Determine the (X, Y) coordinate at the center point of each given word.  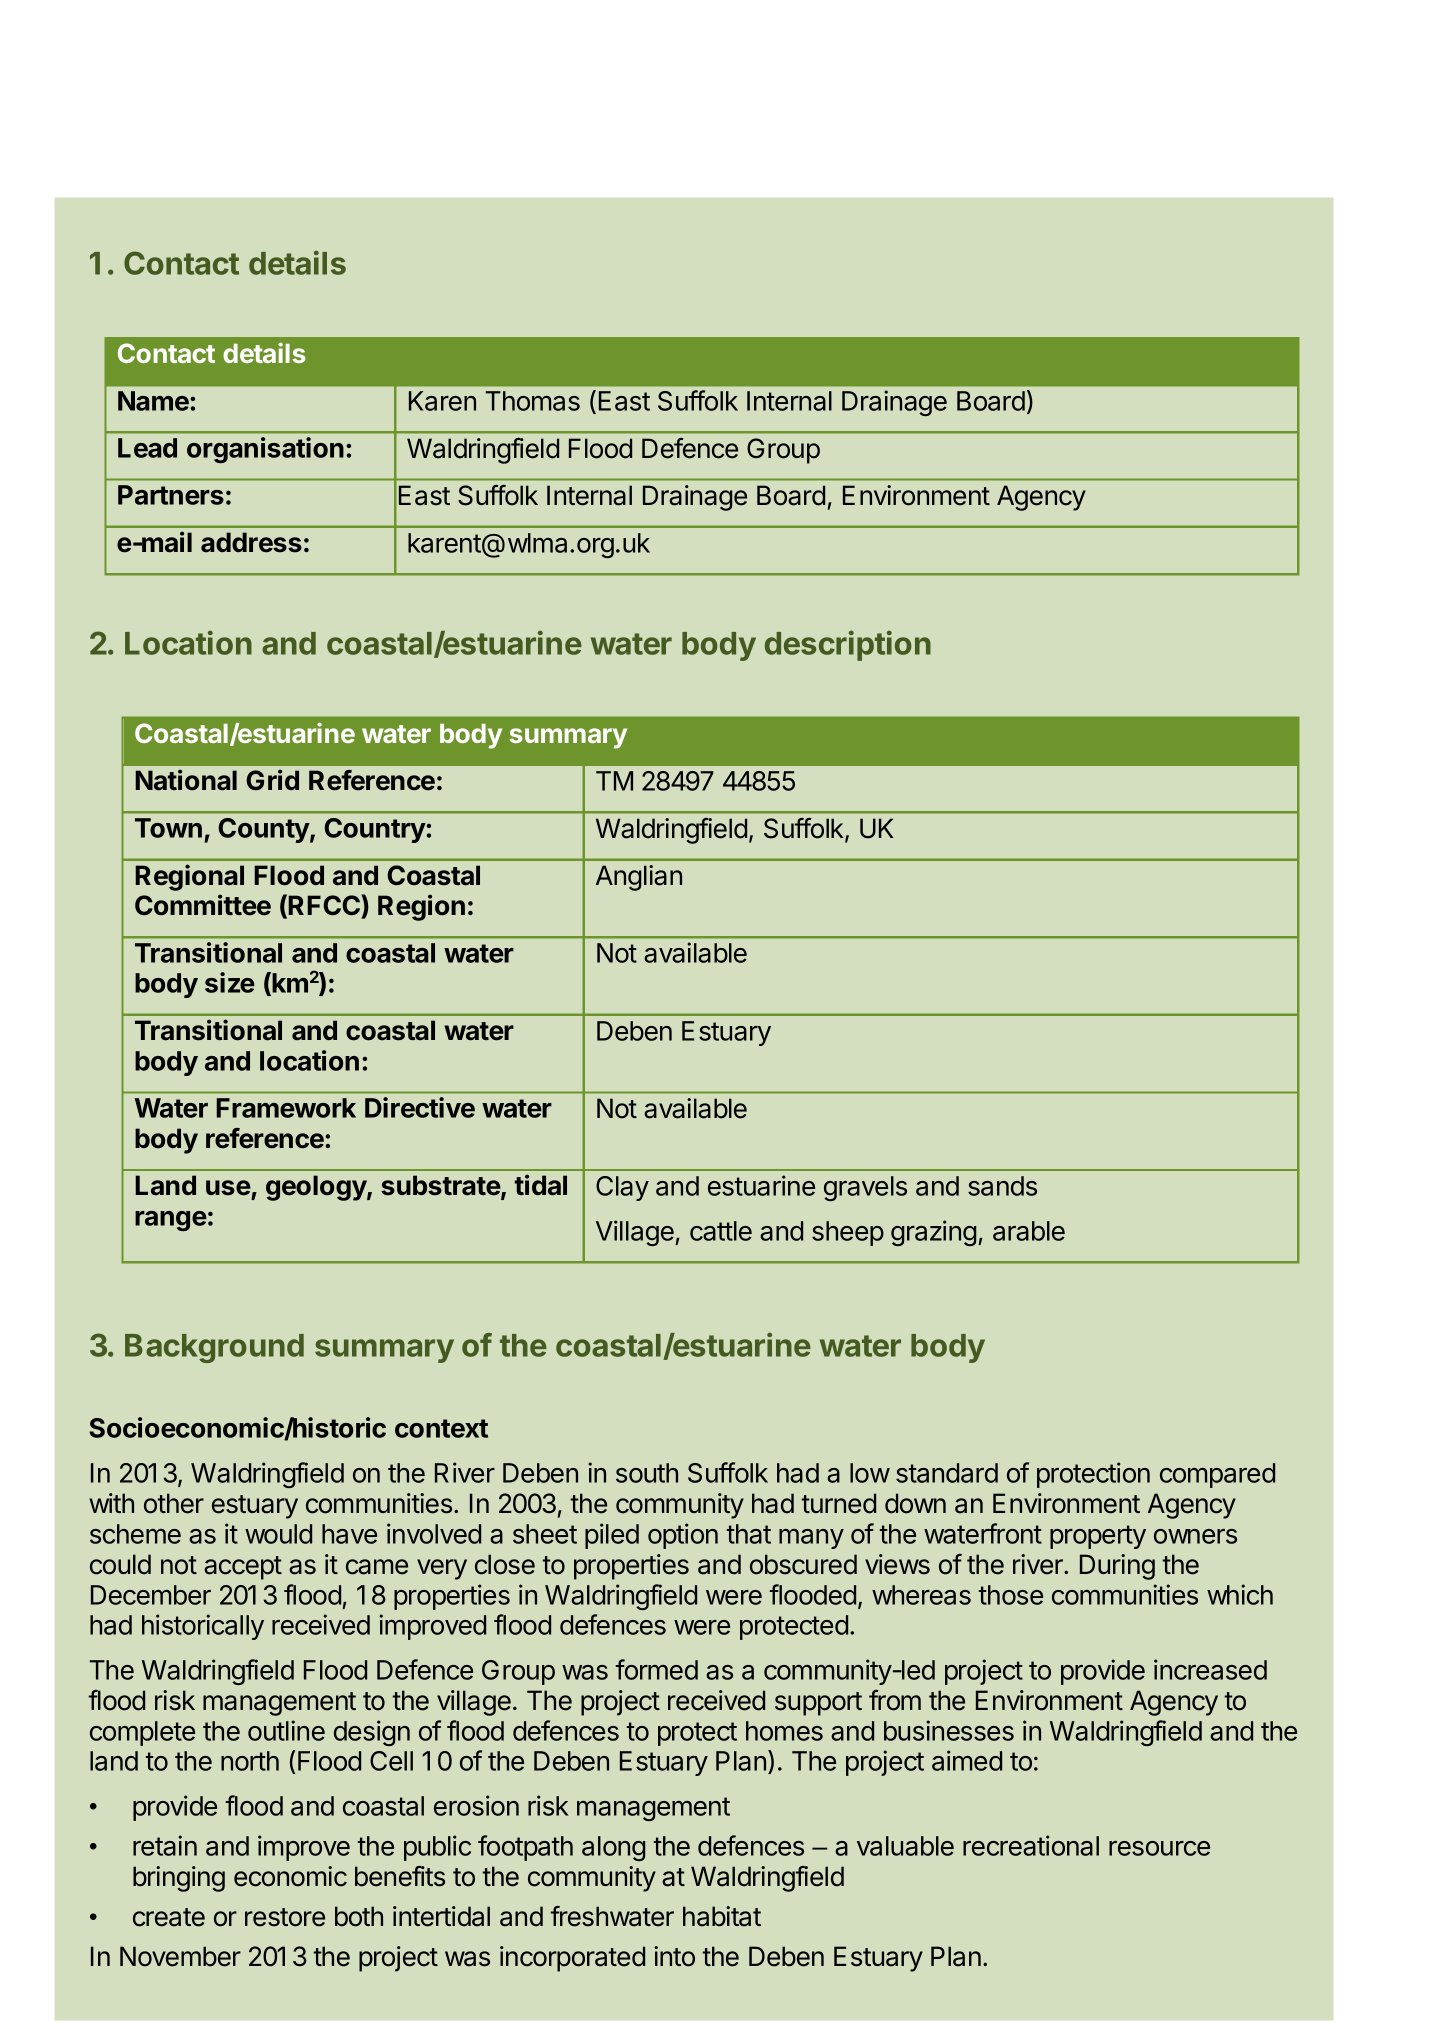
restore (285, 1917)
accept (243, 1568)
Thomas (532, 401)
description (848, 645)
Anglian (639, 878)
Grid (272, 779)
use (228, 1188)
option (683, 1536)
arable (1029, 1231)
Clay (622, 1188)
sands (1002, 1186)
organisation (265, 450)
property (1098, 1537)
